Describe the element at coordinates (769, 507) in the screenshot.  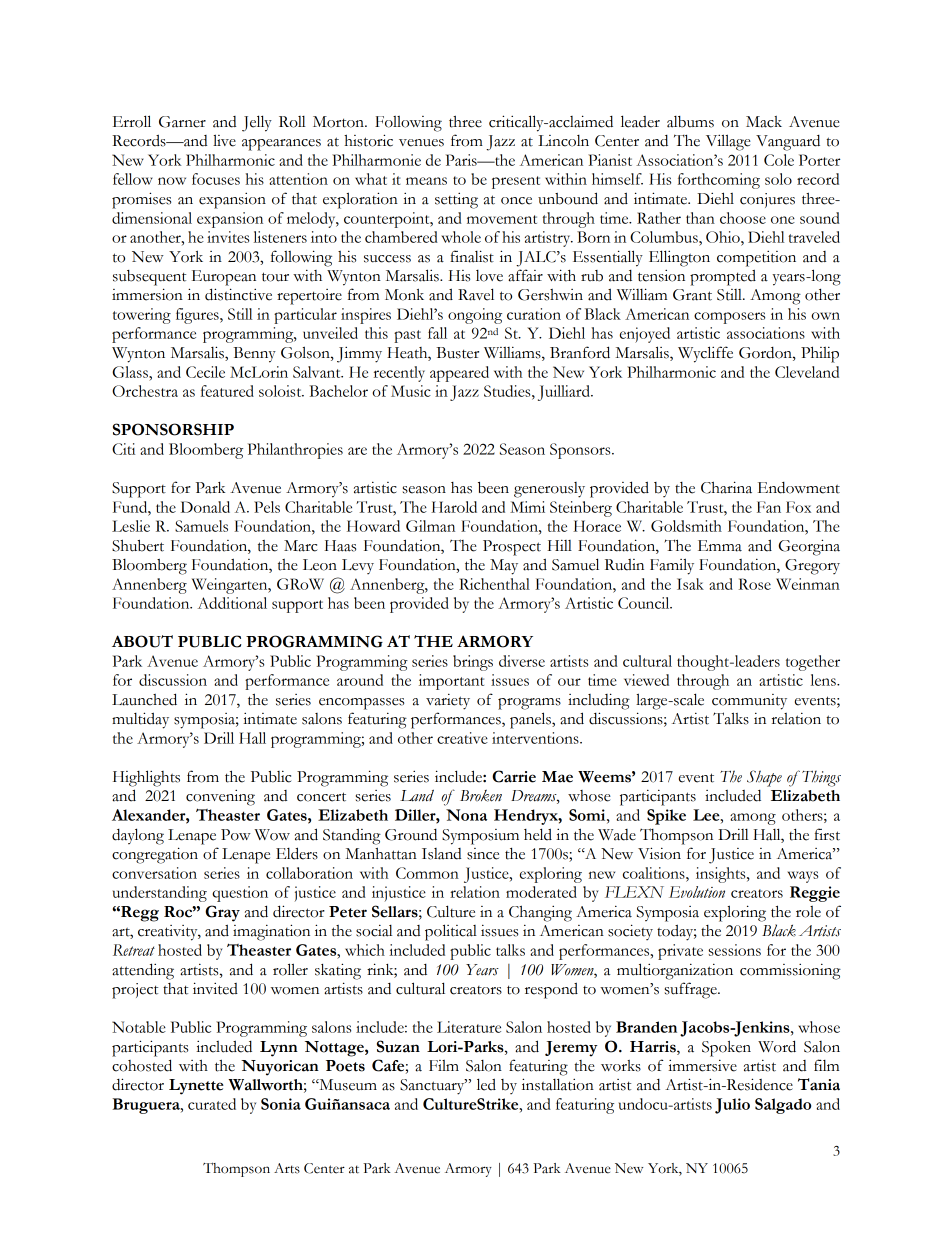
I see `Fan` at that location.
